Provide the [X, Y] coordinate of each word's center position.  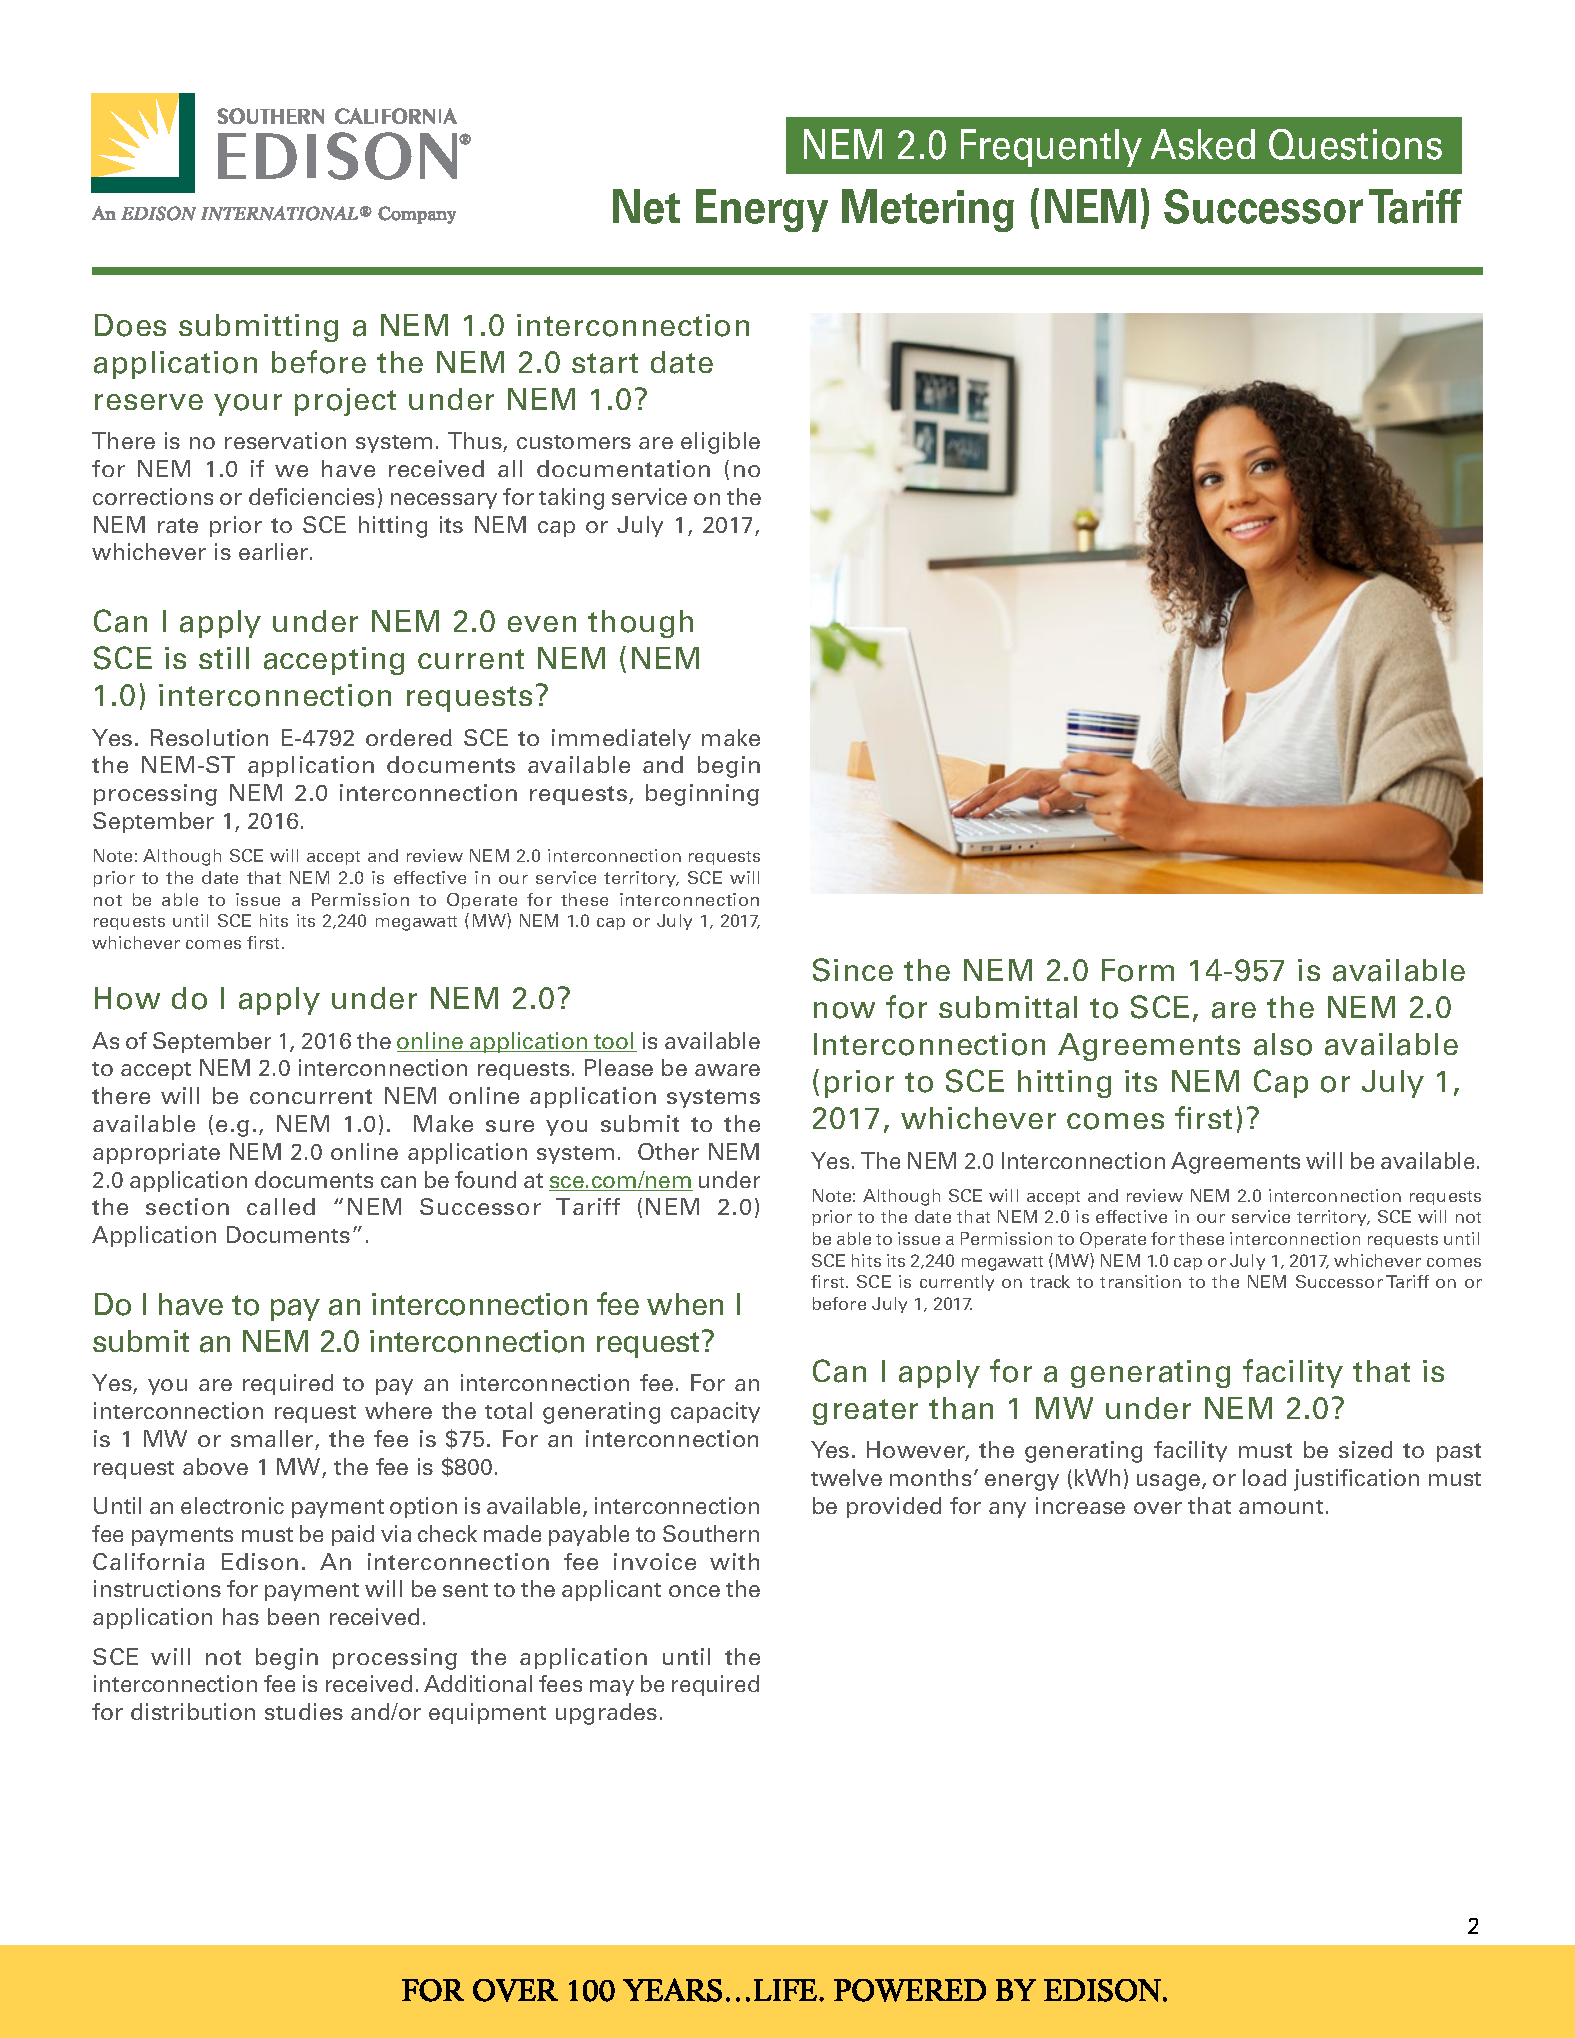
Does [130, 325]
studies [304, 1711]
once [694, 1591]
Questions [1355, 144]
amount [1281, 1507]
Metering [928, 210]
